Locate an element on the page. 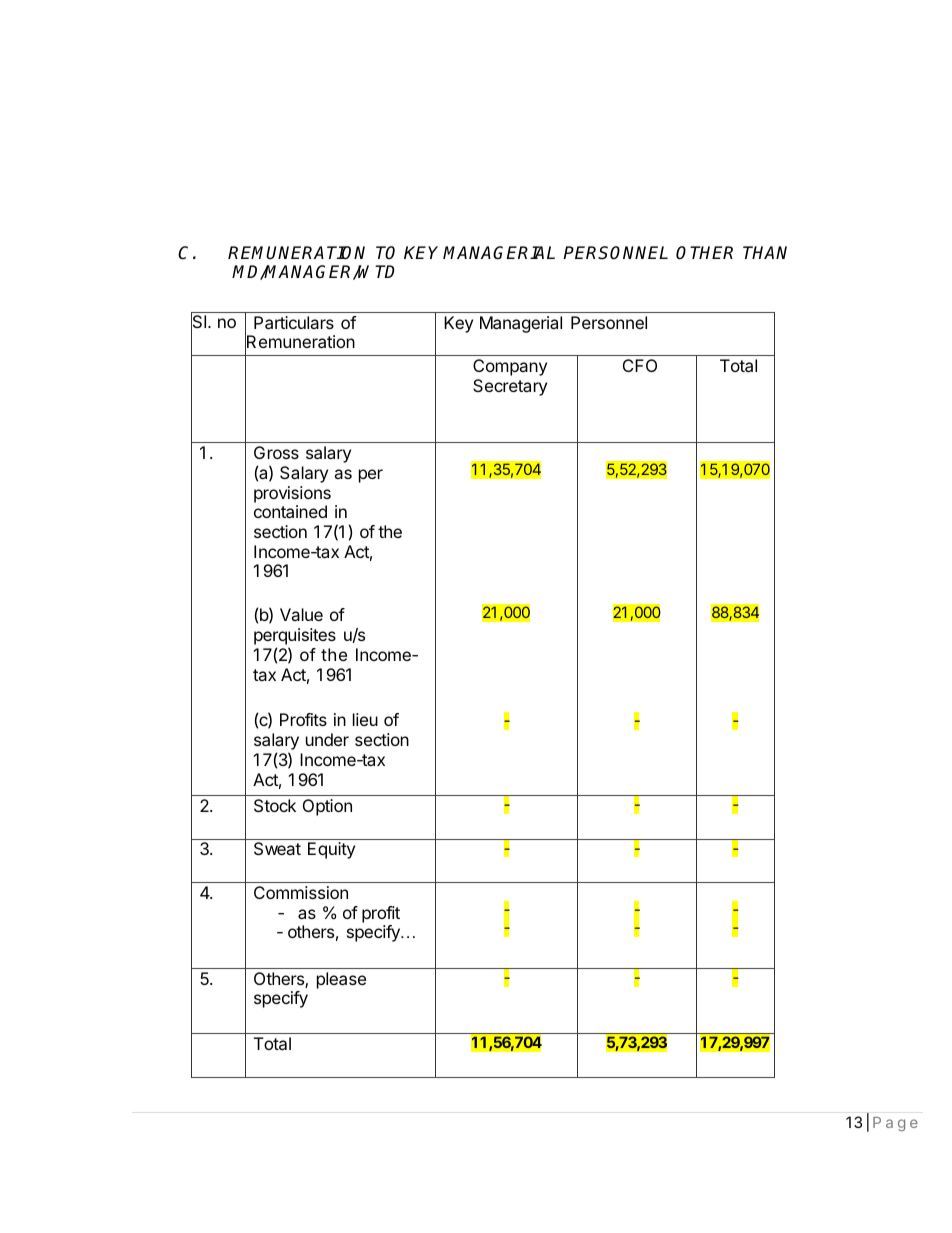  Commission is located at coordinates (301, 892).
